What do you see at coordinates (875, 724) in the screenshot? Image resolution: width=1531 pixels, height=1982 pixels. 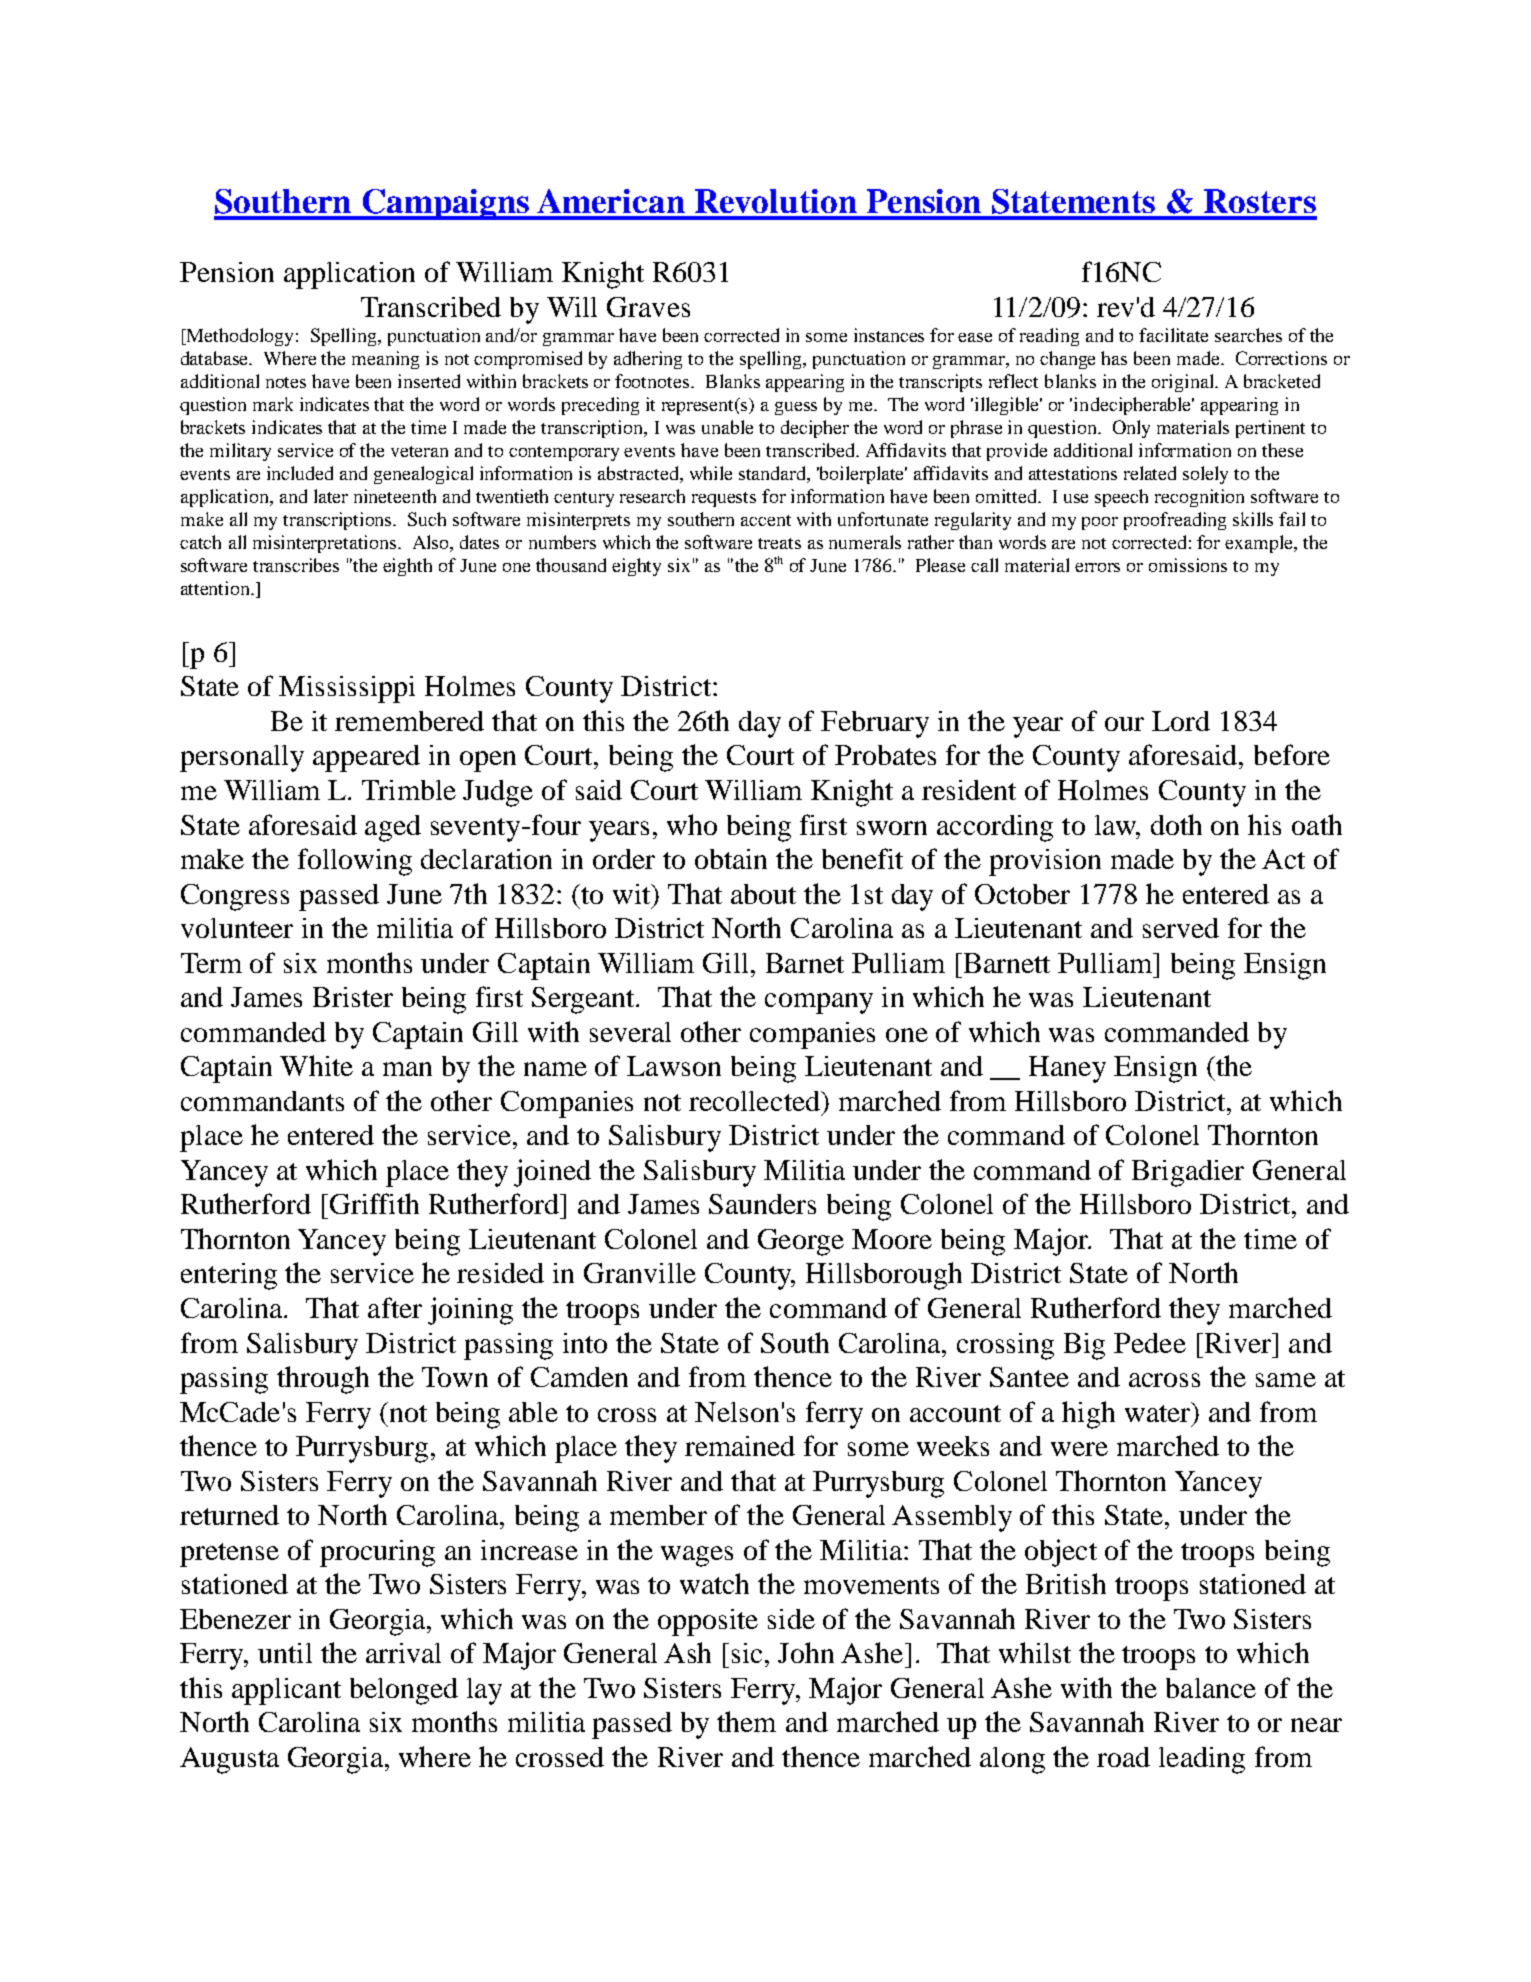 I see `February` at bounding box center [875, 724].
